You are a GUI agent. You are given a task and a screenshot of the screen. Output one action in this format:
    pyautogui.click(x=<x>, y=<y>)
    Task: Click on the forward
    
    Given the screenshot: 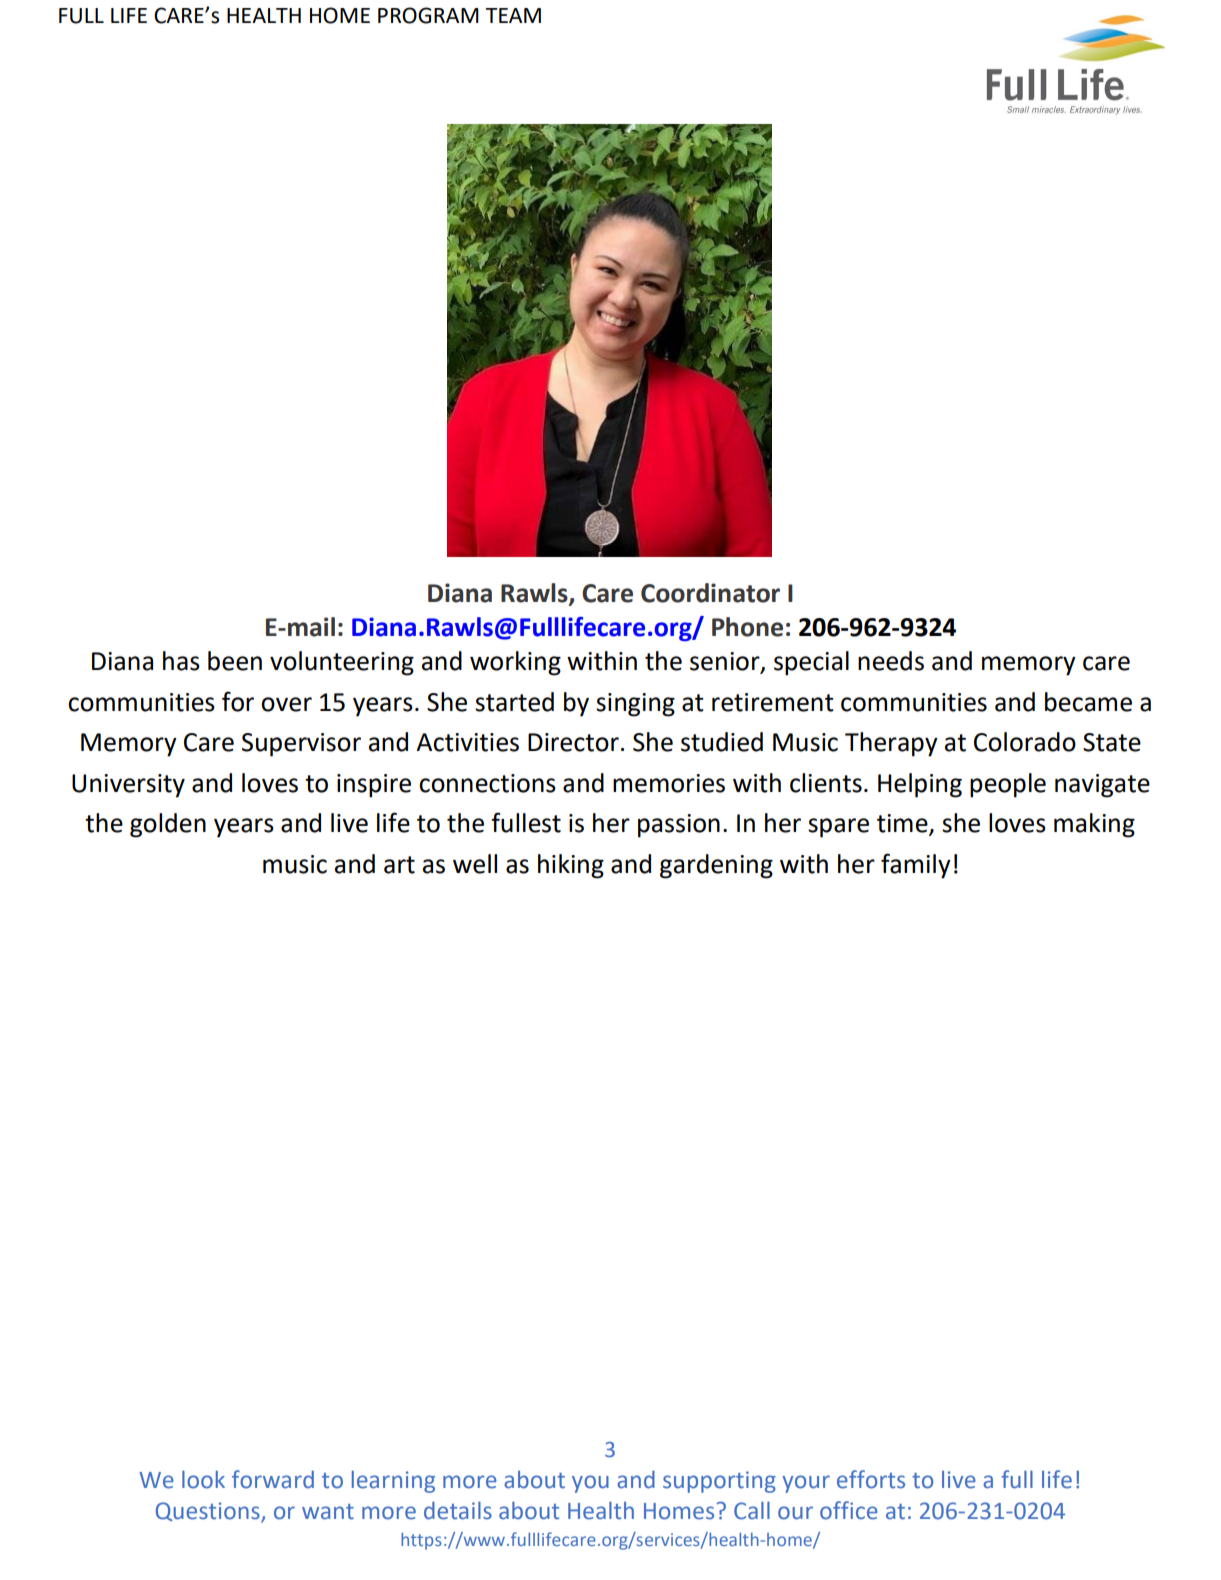 What is the action you would take?
    pyautogui.click(x=273, y=1479)
